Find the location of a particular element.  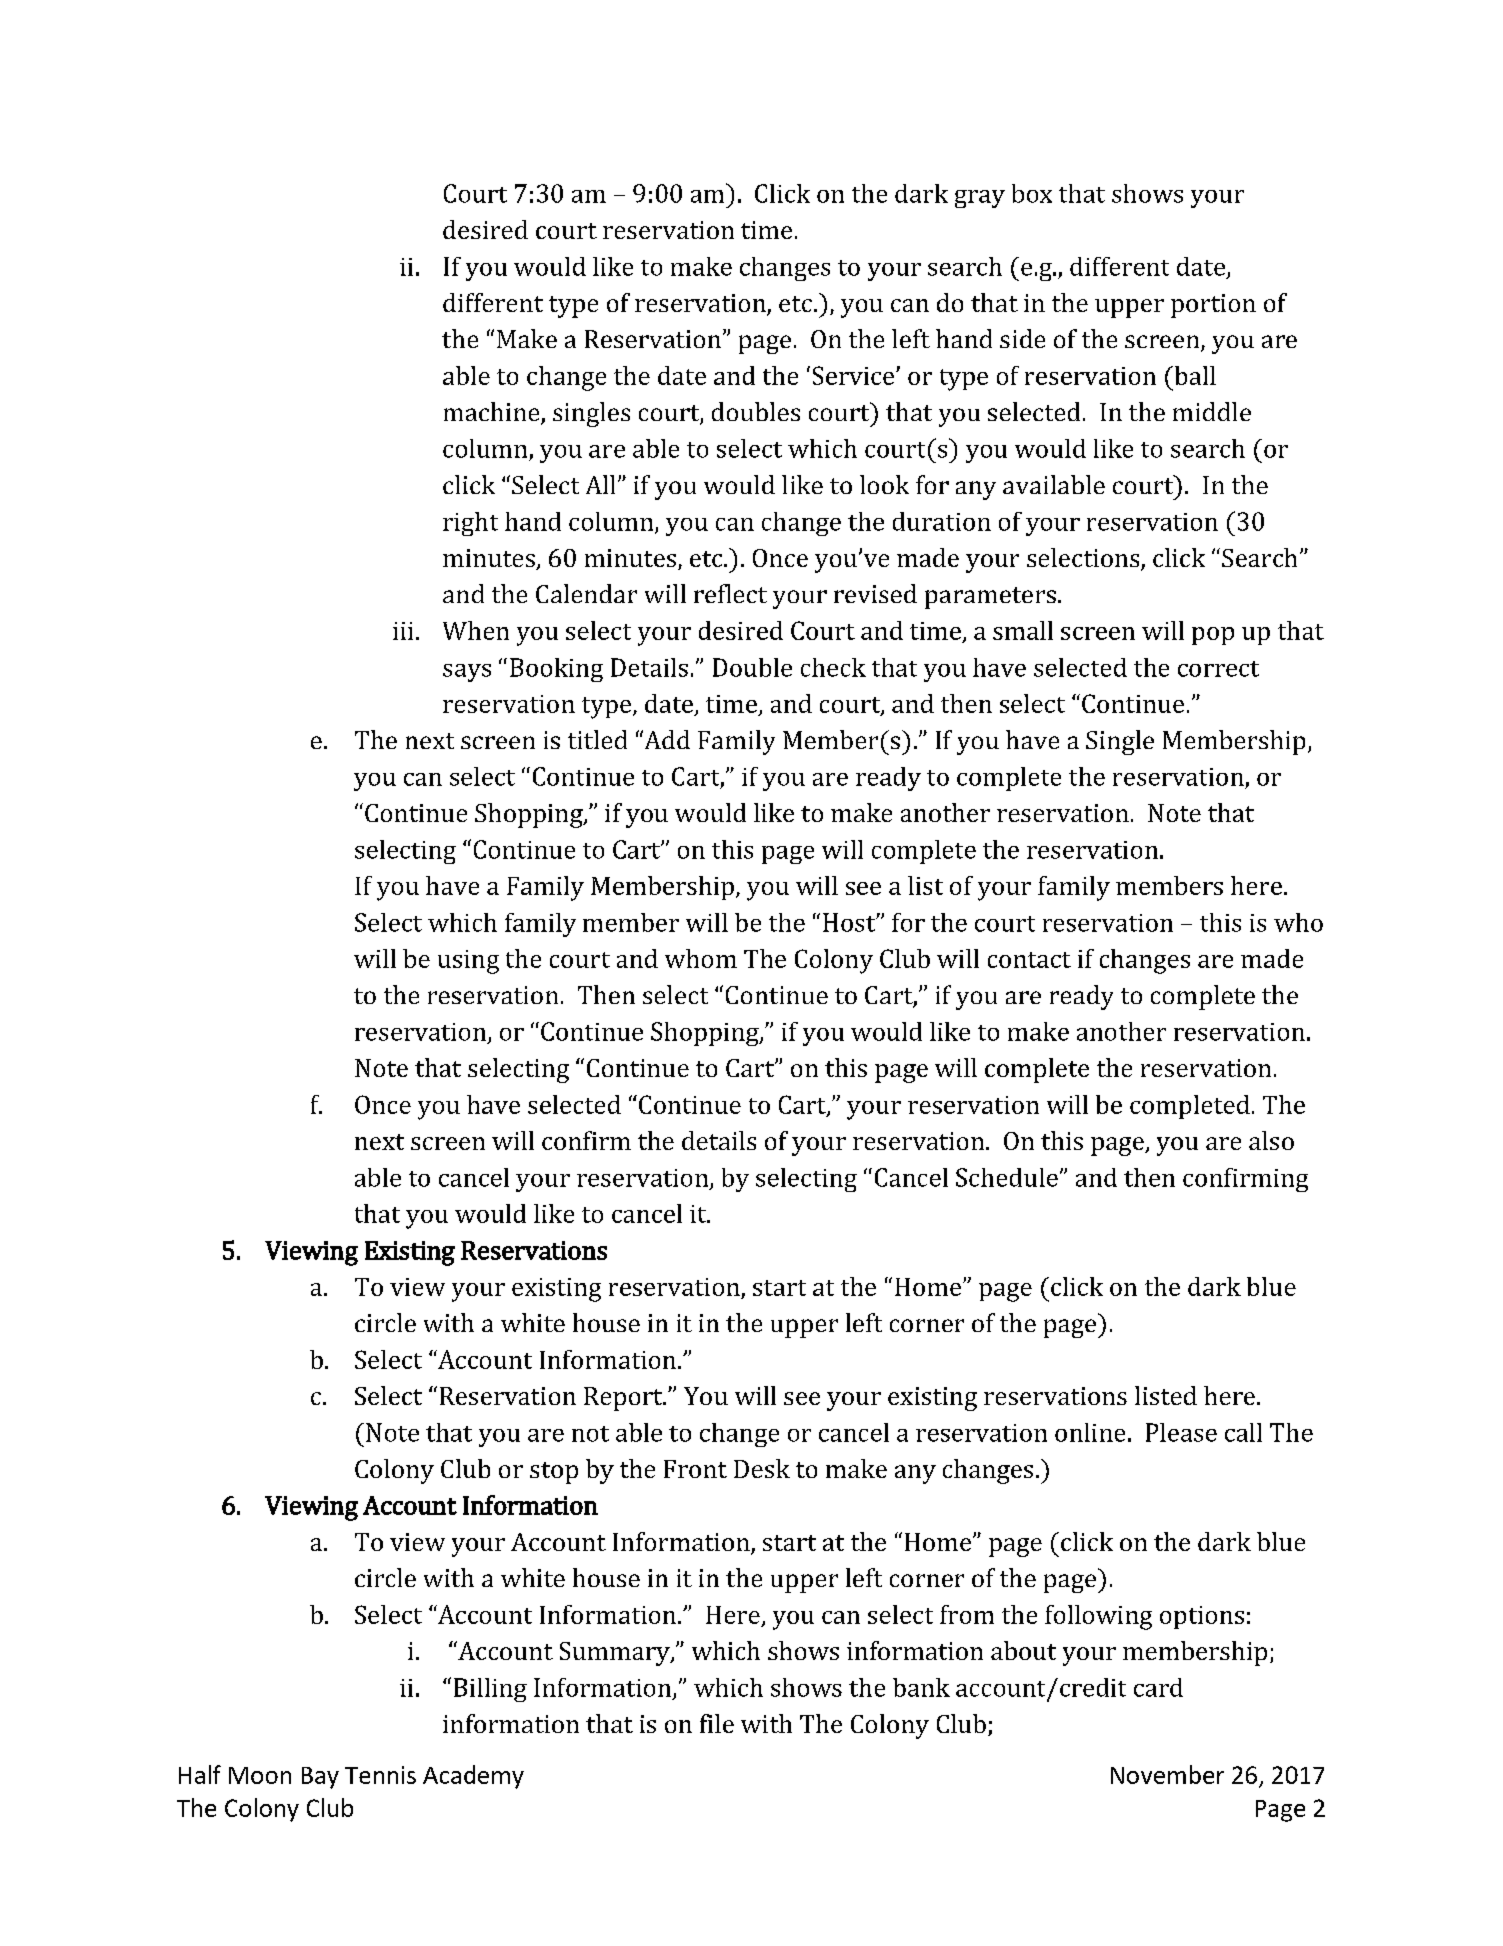

Bay is located at coordinates (320, 1778).
